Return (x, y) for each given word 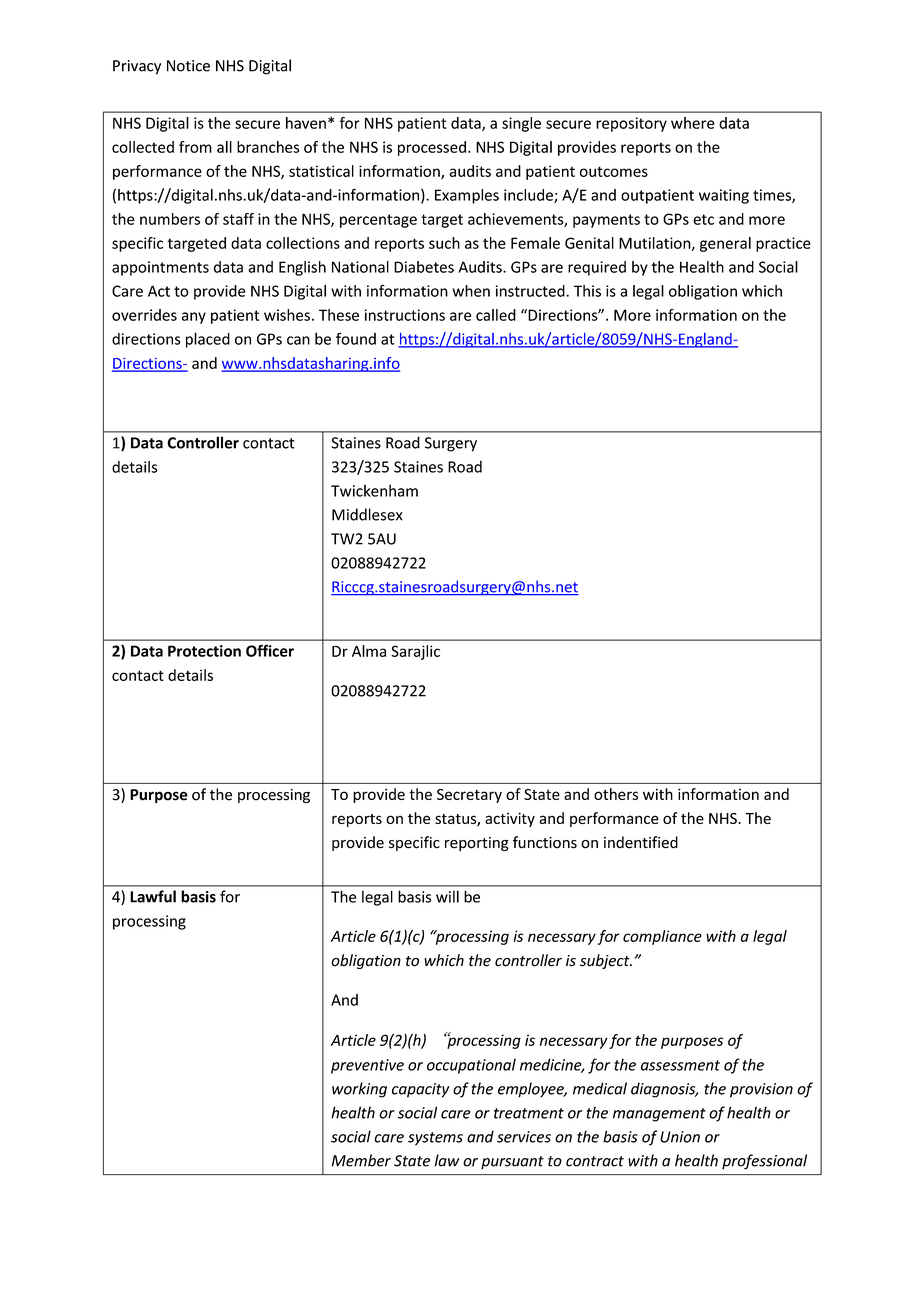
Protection (204, 651)
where (693, 123)
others (616, 794)
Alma (369, 651)
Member (361, 1160)
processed (432, 148)
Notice (188, 66)
